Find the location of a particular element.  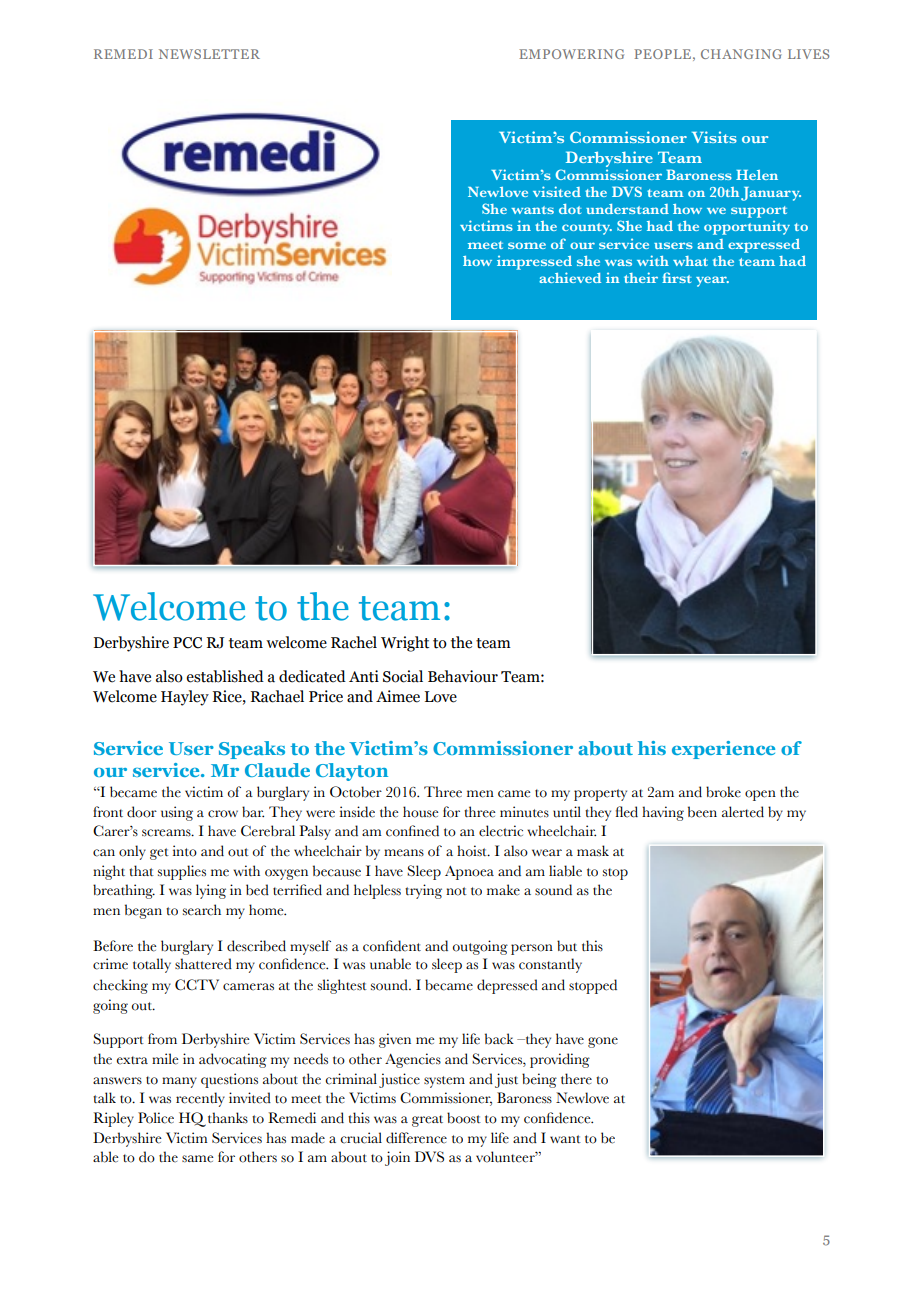

PCC is located at coordinates (187, 643).
